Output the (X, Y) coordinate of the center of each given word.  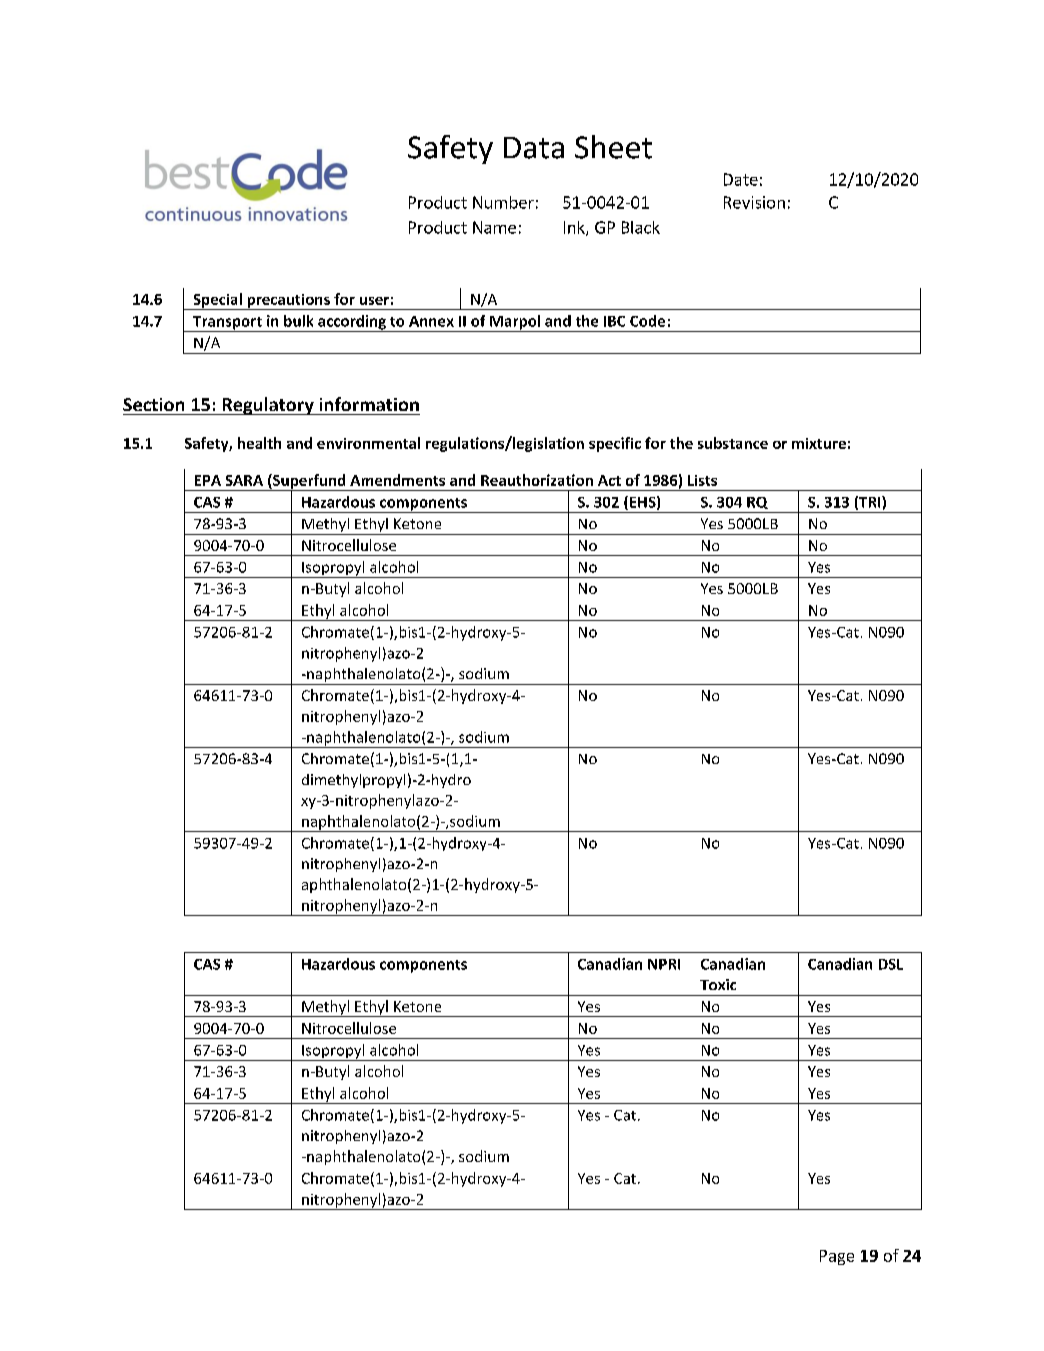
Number (503, 202)
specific (615, 444)
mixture (819, 443)
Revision (754, 202)
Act (609, 480)
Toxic (718, 984)
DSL (891, 964)
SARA (244, 480)
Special (217, 301)
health (259, 443)
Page (837, 1257)
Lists (702, 480)
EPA (208, 480)
